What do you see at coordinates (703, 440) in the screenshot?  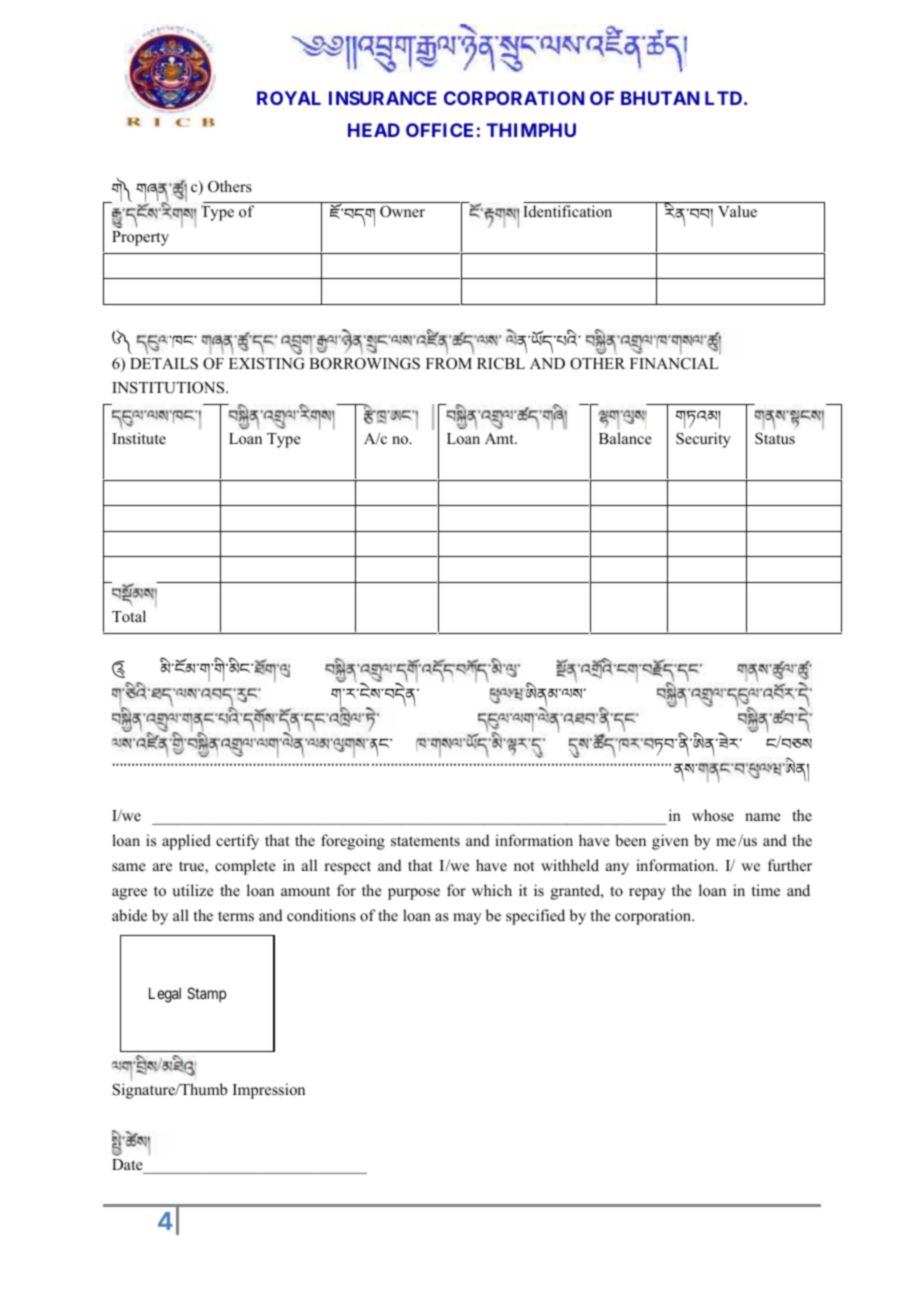 I see `Security` at bounding box center [703, 440].
